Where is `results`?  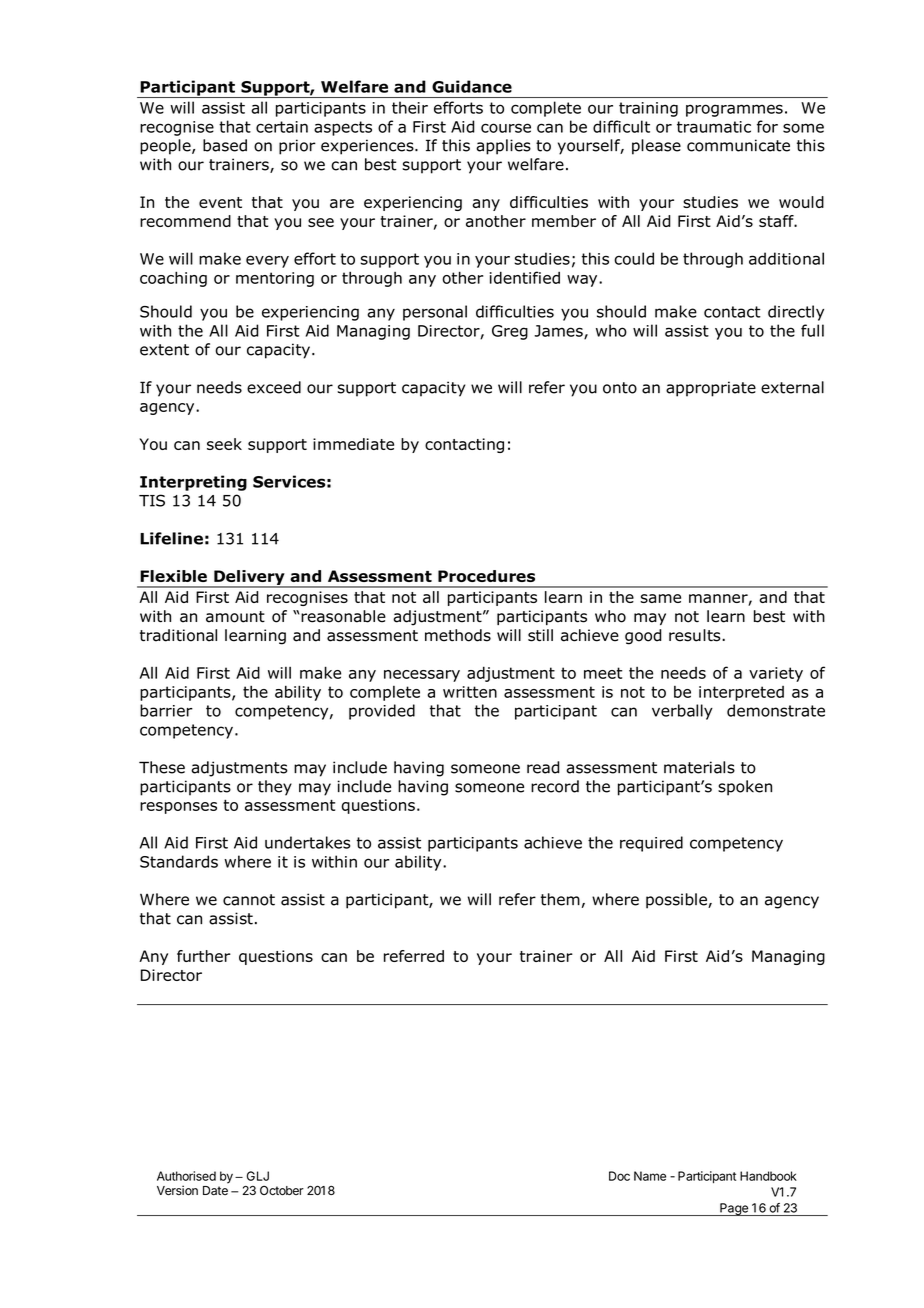 results is located at coordinates (696, 635).
